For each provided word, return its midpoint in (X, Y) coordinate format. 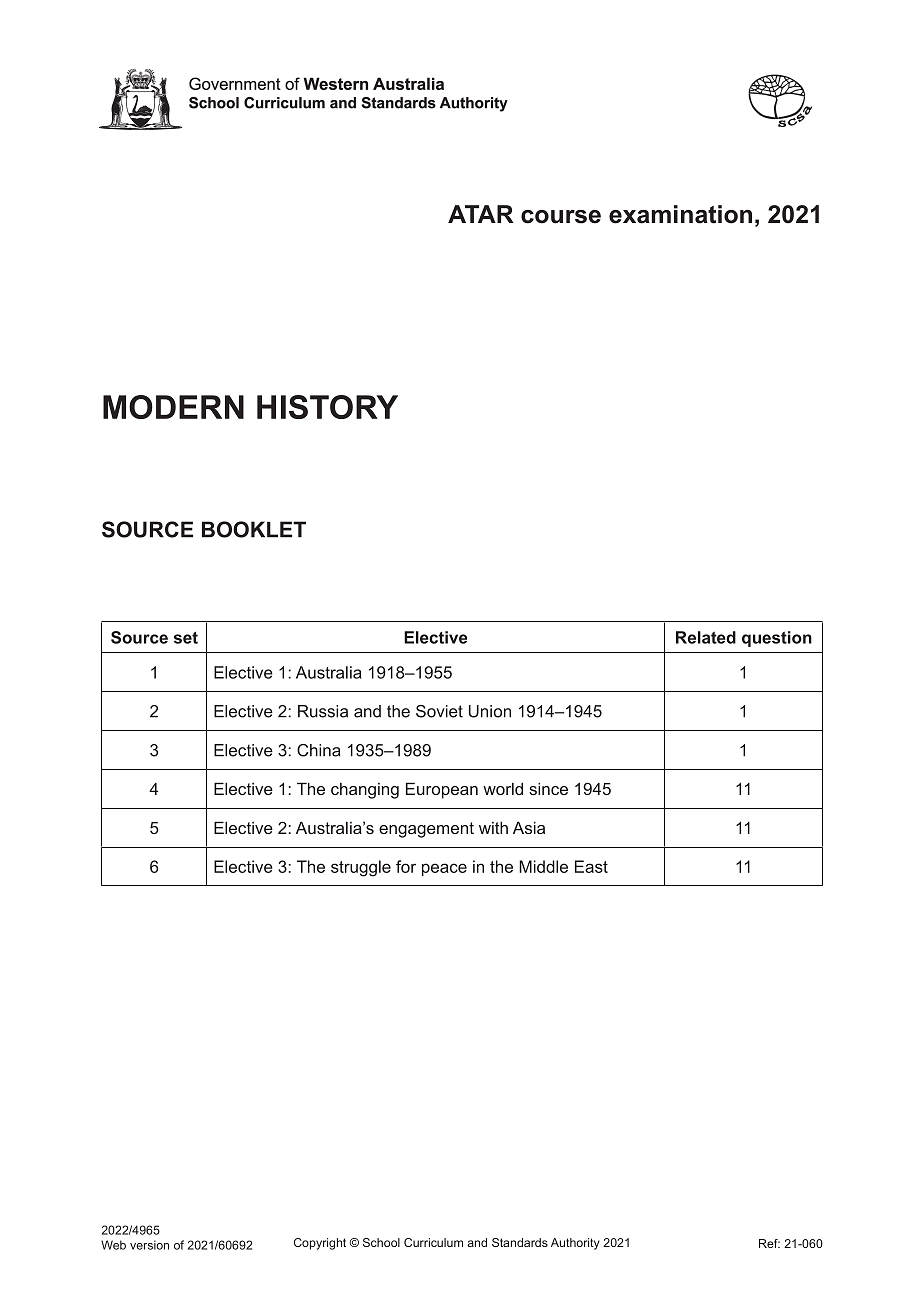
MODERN (173, 407)
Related (706, 637)
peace (444, 869)
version (149, 1245)
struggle (361, 868)
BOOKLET (254, 529)
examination (680, 214)
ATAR (481, 214)
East (591, 866)
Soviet (439, 711)
